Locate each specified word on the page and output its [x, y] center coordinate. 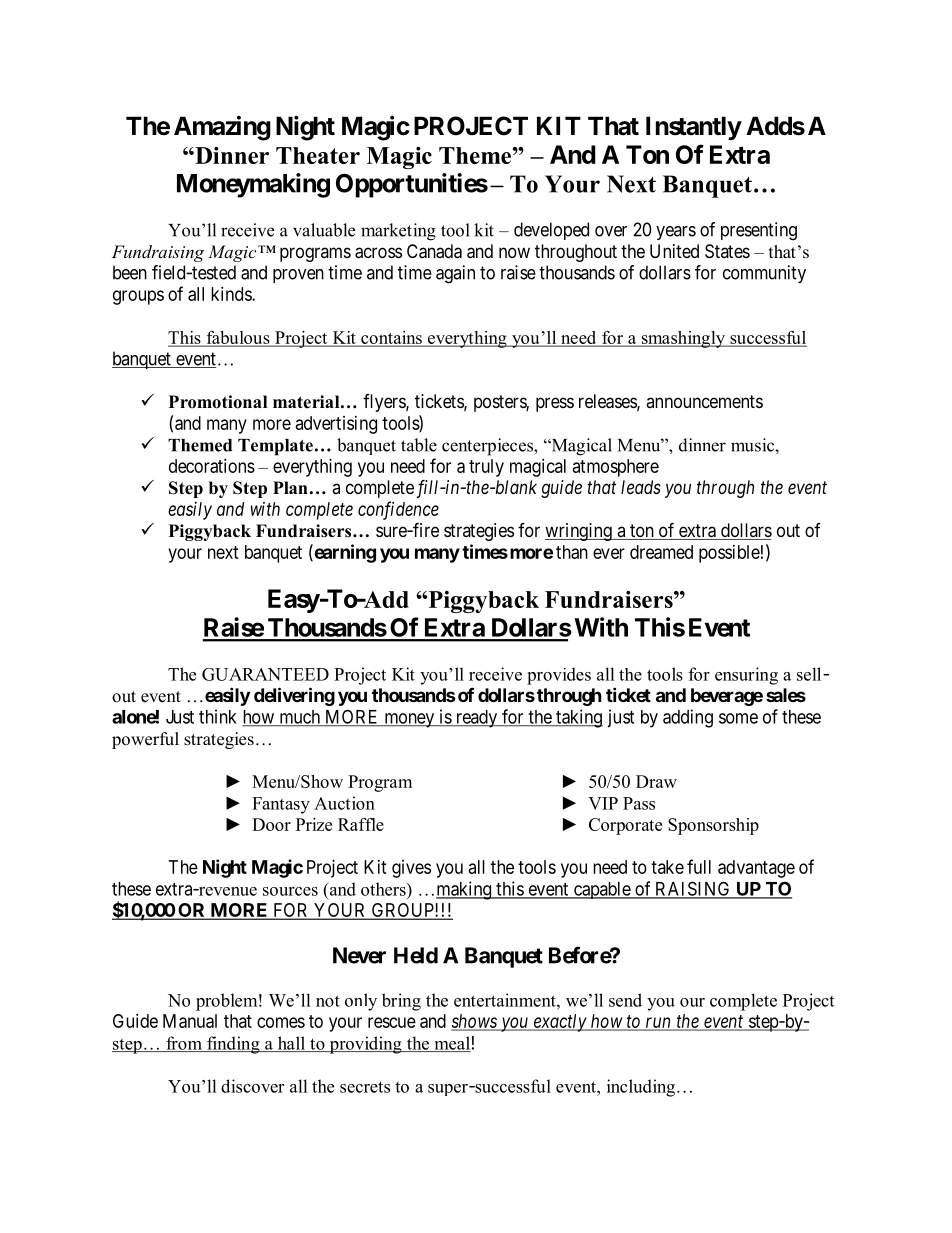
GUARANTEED [265, 674]
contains [391, 339]
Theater [318, 155]
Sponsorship [713, 826]
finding [233, 1045]
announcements [704, 401]
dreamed [661, 552]
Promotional [218, 402]
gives [411, 869]
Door [271, 824]
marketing [398, 232]
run [658, 1023]
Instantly [694, 128]
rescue [392, 1022]
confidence [398, 510]
